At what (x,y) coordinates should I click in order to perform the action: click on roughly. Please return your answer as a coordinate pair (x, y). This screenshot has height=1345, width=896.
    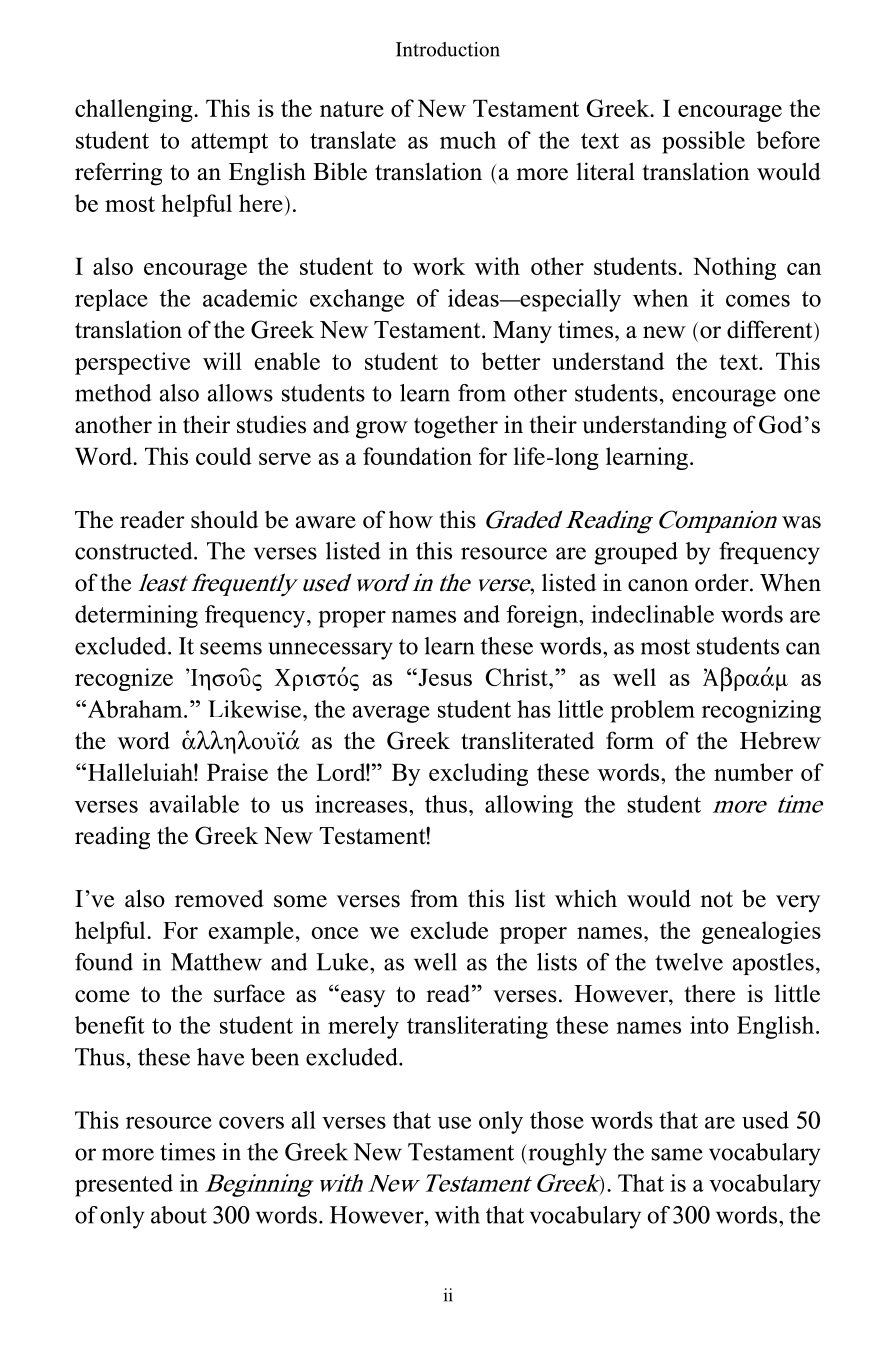
    Looking at the image, I should click on (566, 1154).
